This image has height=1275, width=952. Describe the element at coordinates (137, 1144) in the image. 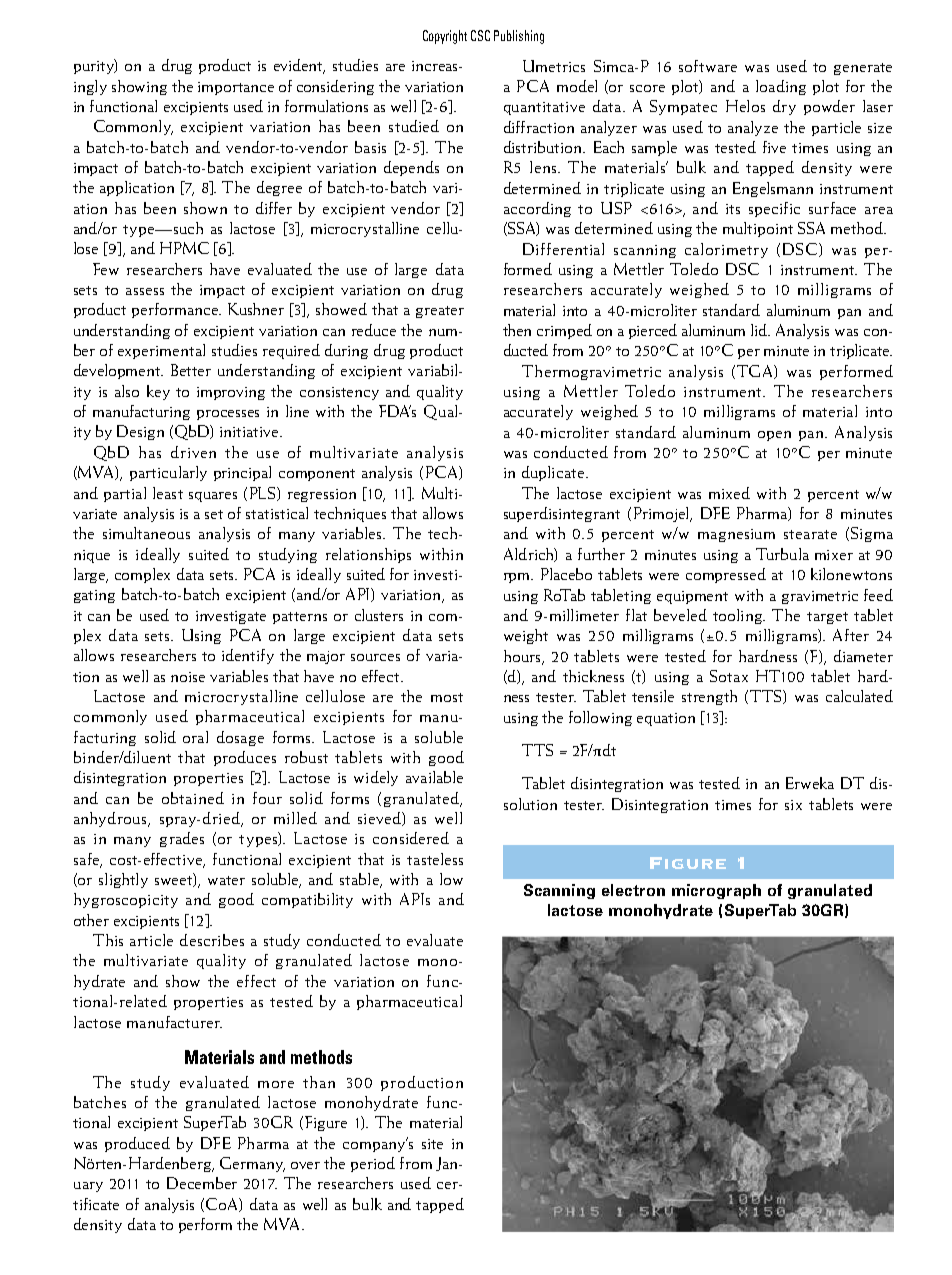

I see `produced` at that location.
